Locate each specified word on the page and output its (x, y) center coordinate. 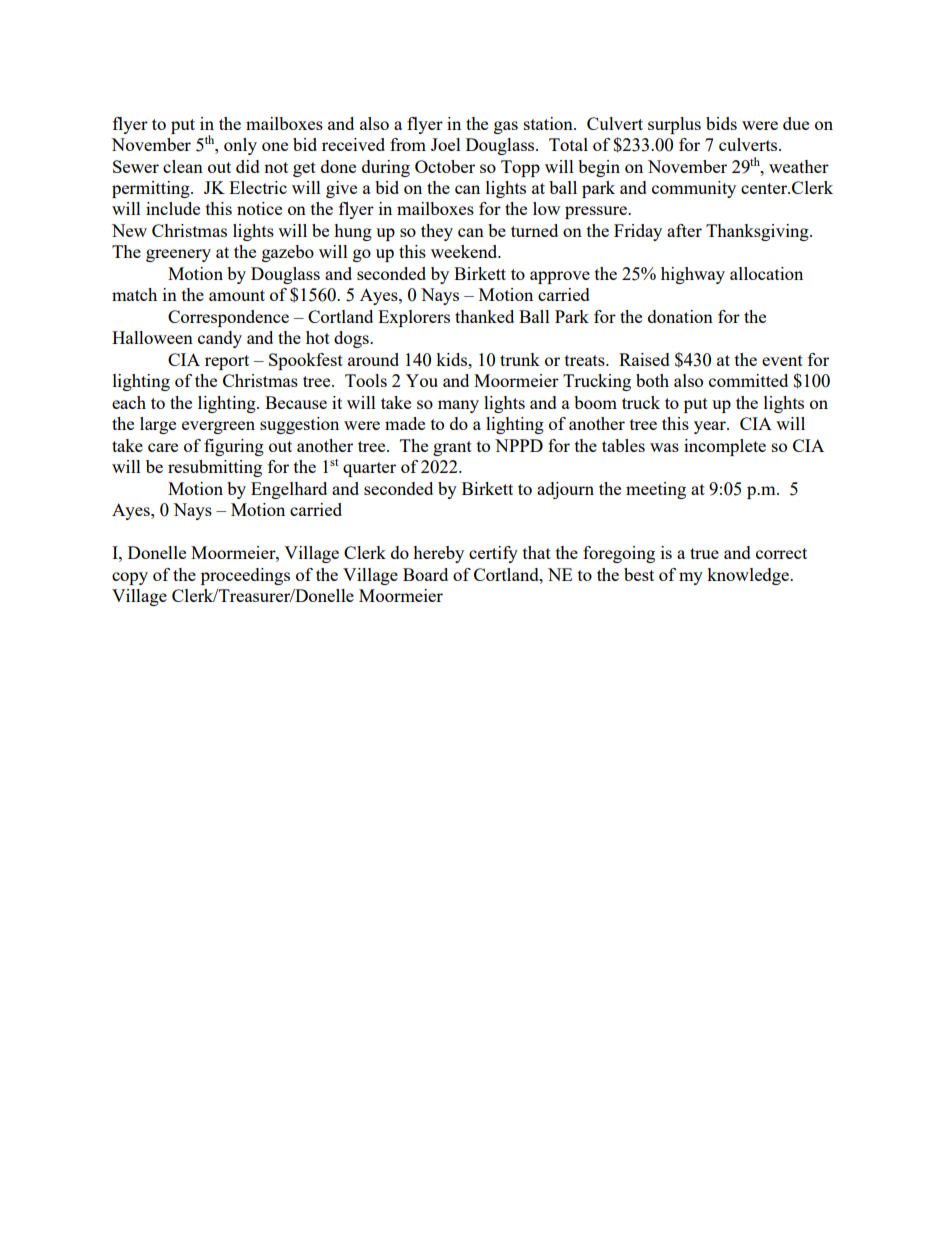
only (240, 146)
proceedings (245, 576)
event (782, 360)
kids (452, 359)
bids (721, 123)
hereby (438, 554)
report (227, 362)
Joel (446, 144)
